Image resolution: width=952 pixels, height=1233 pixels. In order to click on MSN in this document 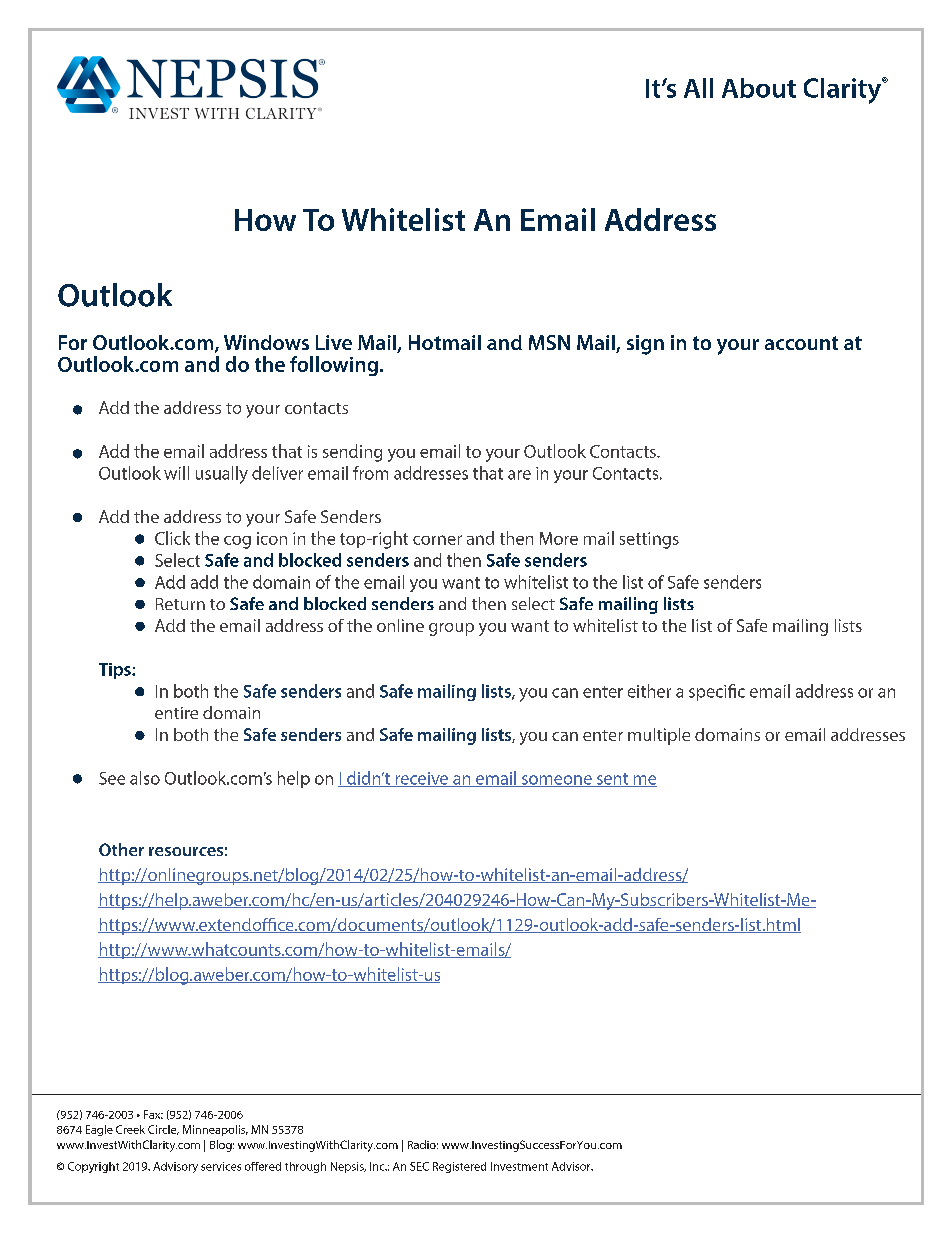, I will do `click(549, 342)`.
